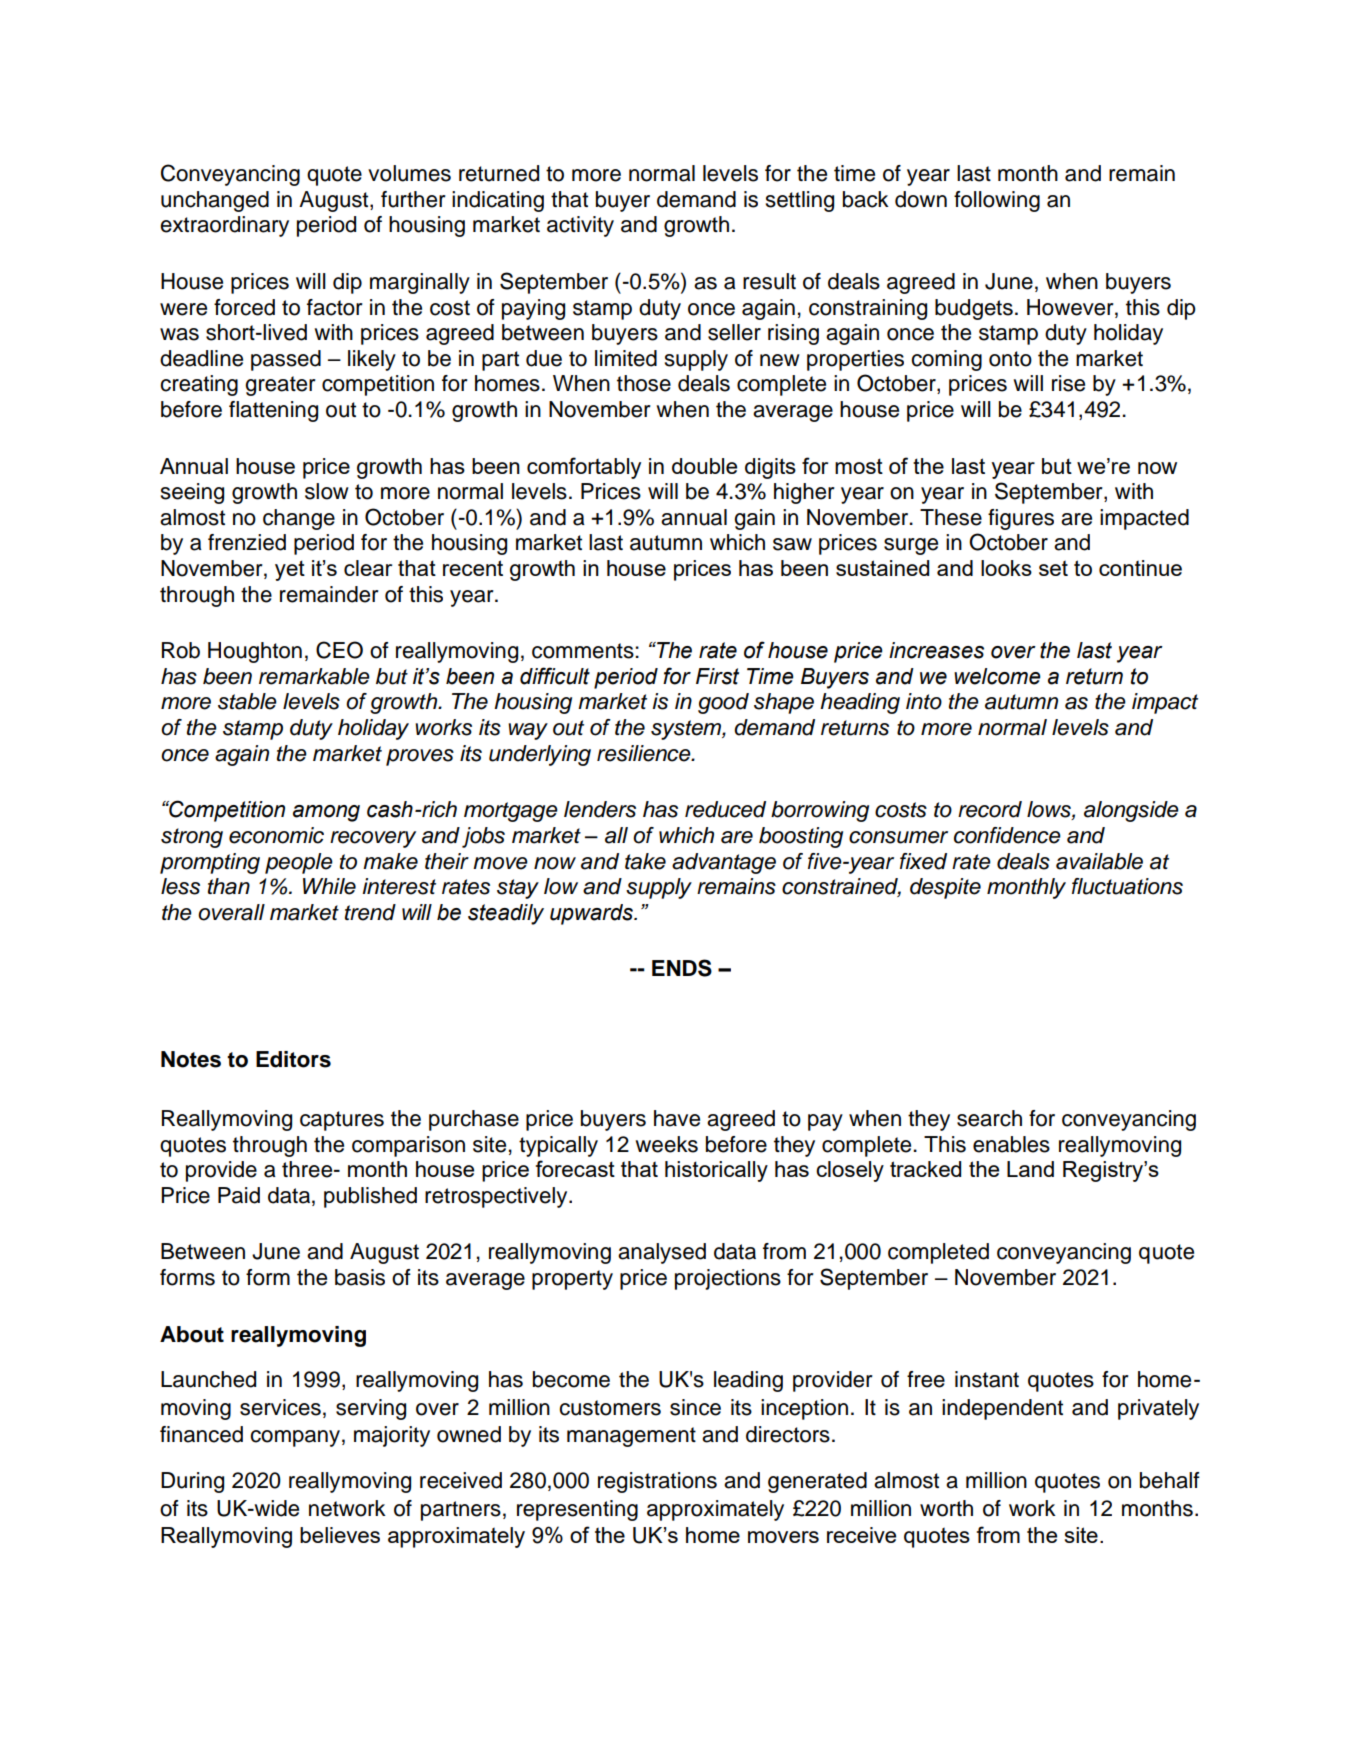 Image resolution: width=1361 pixels, height=1762 pixels. Describe the element at coordinates (580, 226) in the screenshot. I see `activity` at that location.
